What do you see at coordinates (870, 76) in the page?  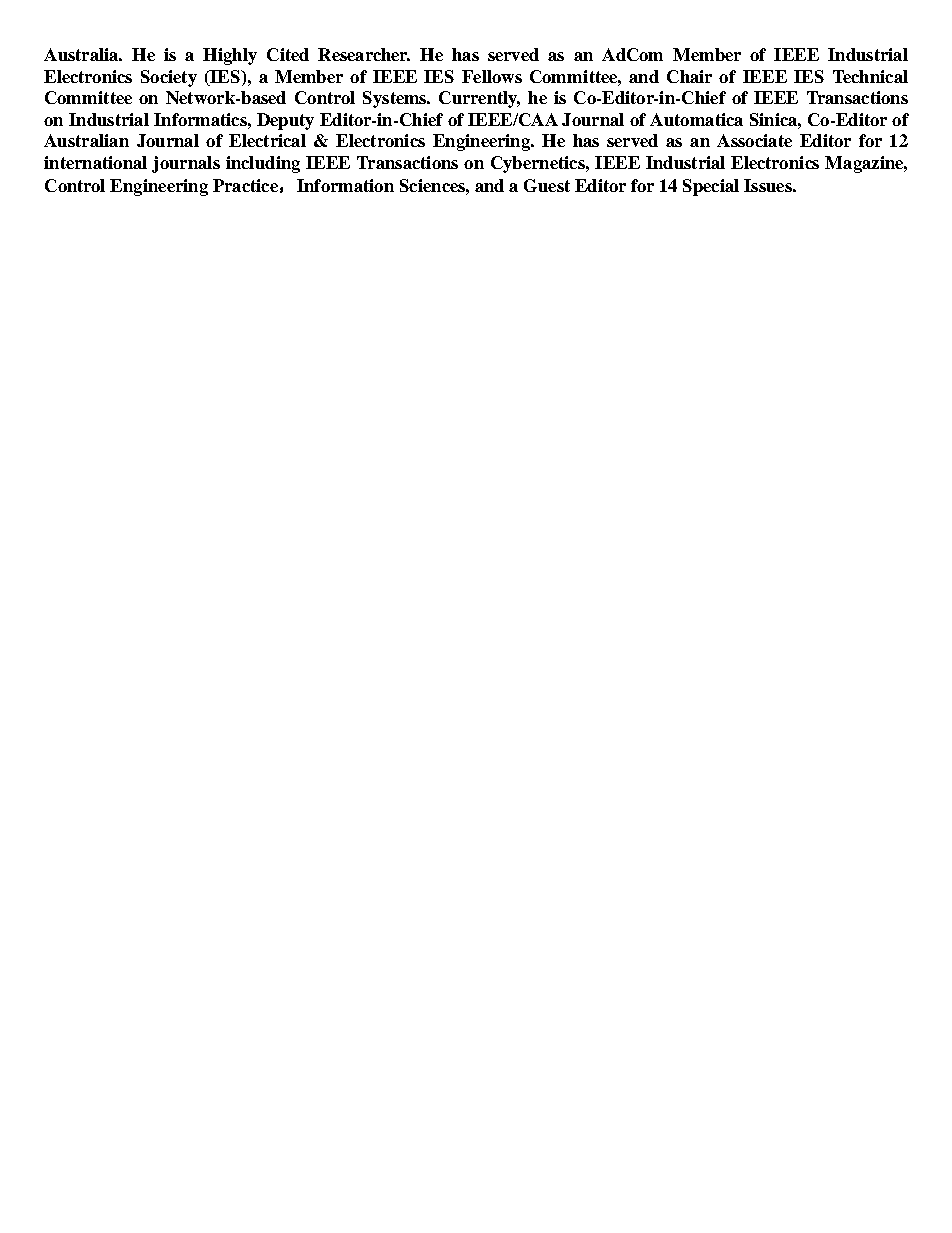 I see `Technical` at bounding box center [870, 76].
